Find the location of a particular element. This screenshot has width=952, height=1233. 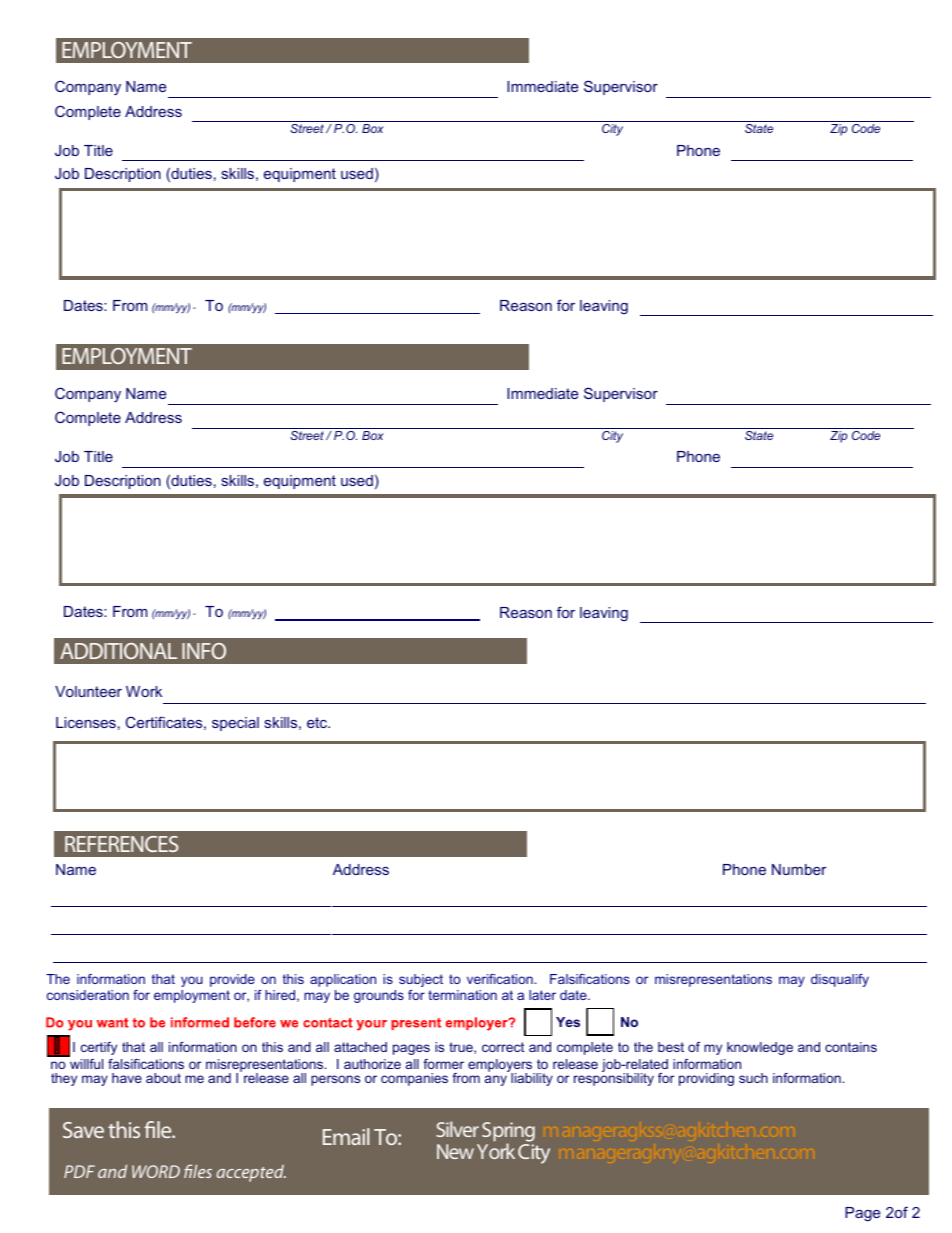

Number is located at coordinates (799, 869).
